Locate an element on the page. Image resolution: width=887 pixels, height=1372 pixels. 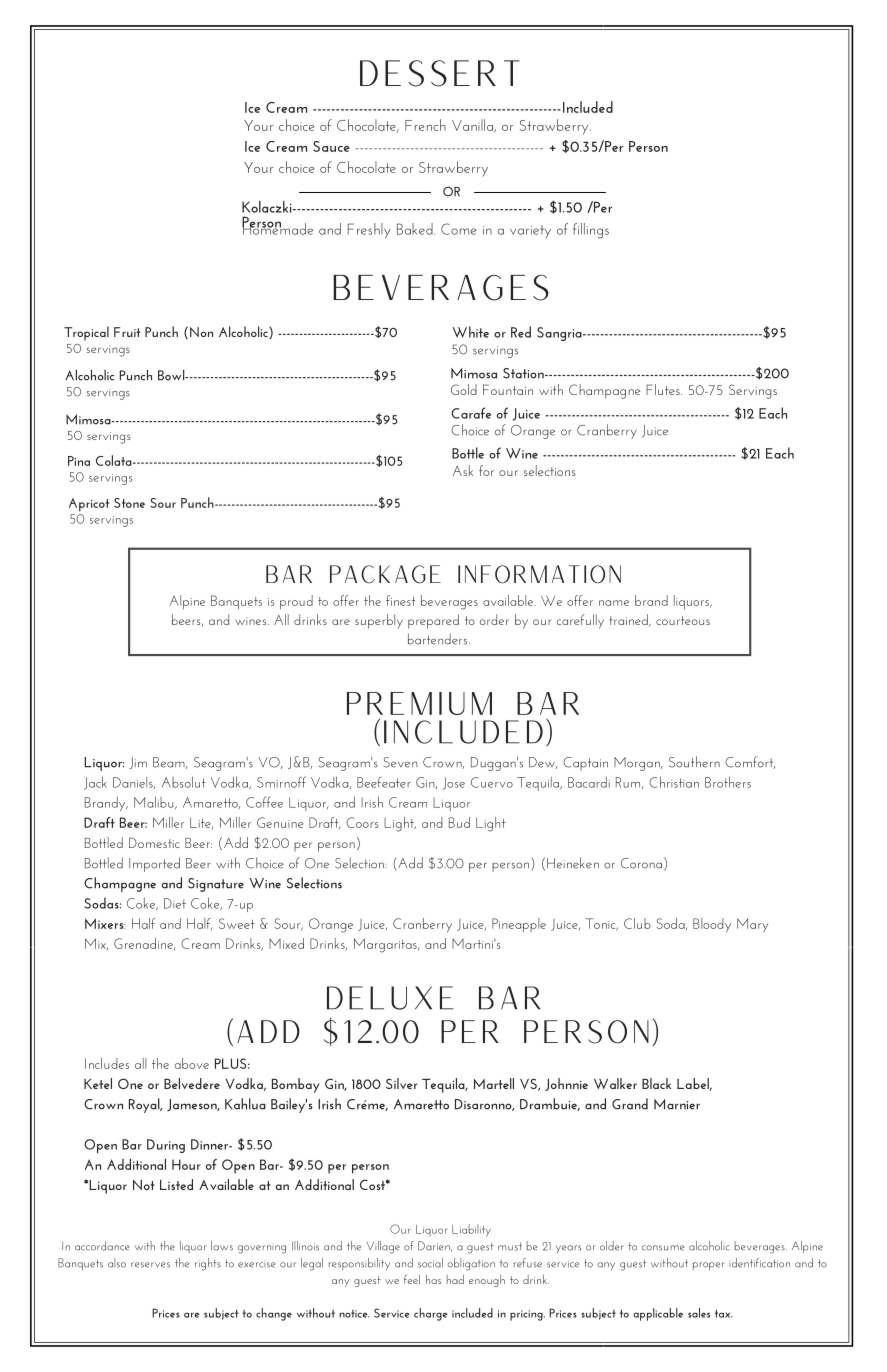
Southern is located at coordinates (694, 762).
